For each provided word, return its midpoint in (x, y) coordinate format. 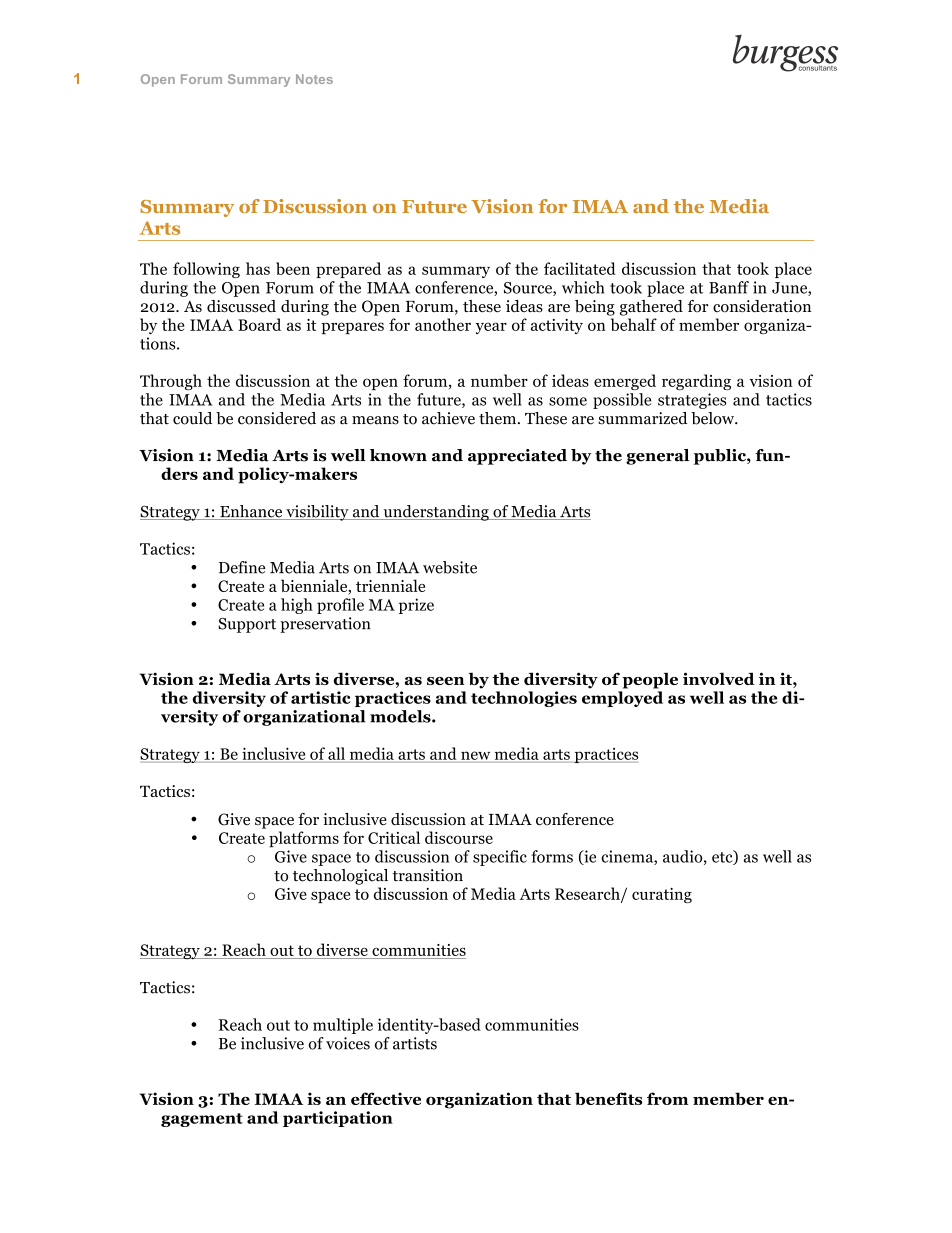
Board (259, 324)
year (491, 328)
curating (662, 895)
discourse (459, 837)
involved (719, 678)
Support (247, 625)
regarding (696, 382)
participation (338, 1119)
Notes (314, 79)
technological (340, 877)
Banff (729, 287)
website (450, 567)
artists (415, 1043)
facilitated (580, 268)
